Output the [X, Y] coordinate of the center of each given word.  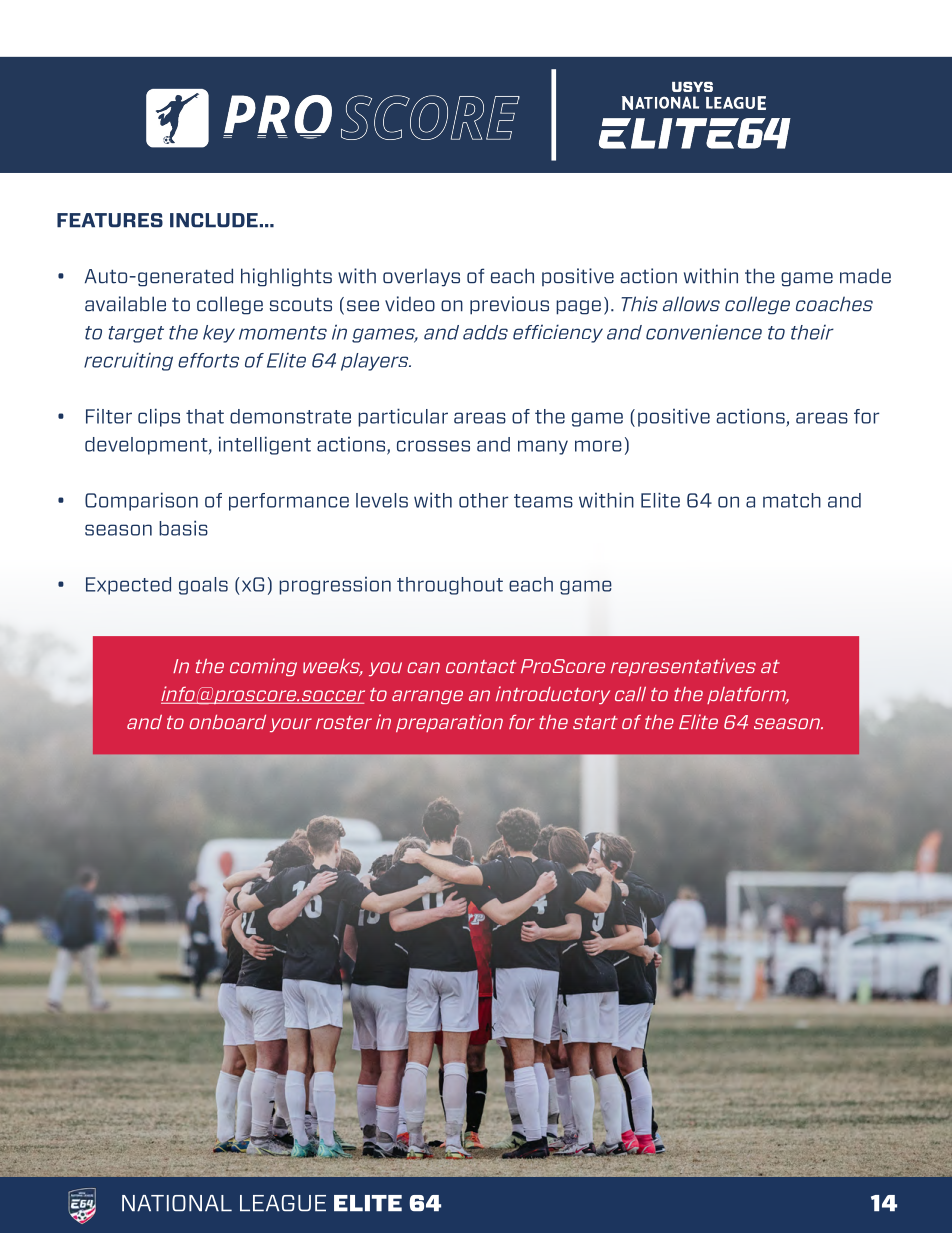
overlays [421, 278]
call [630, 694]
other [483, 500]
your [291, 725]
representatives [683, 667]
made [865, 276]
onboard [227, 722]
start [595, 722]
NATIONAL [177, 1203]
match [792, 500]
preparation [449, 723]
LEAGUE [283, 1203]
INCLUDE [214, 220]
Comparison [141, 501]
